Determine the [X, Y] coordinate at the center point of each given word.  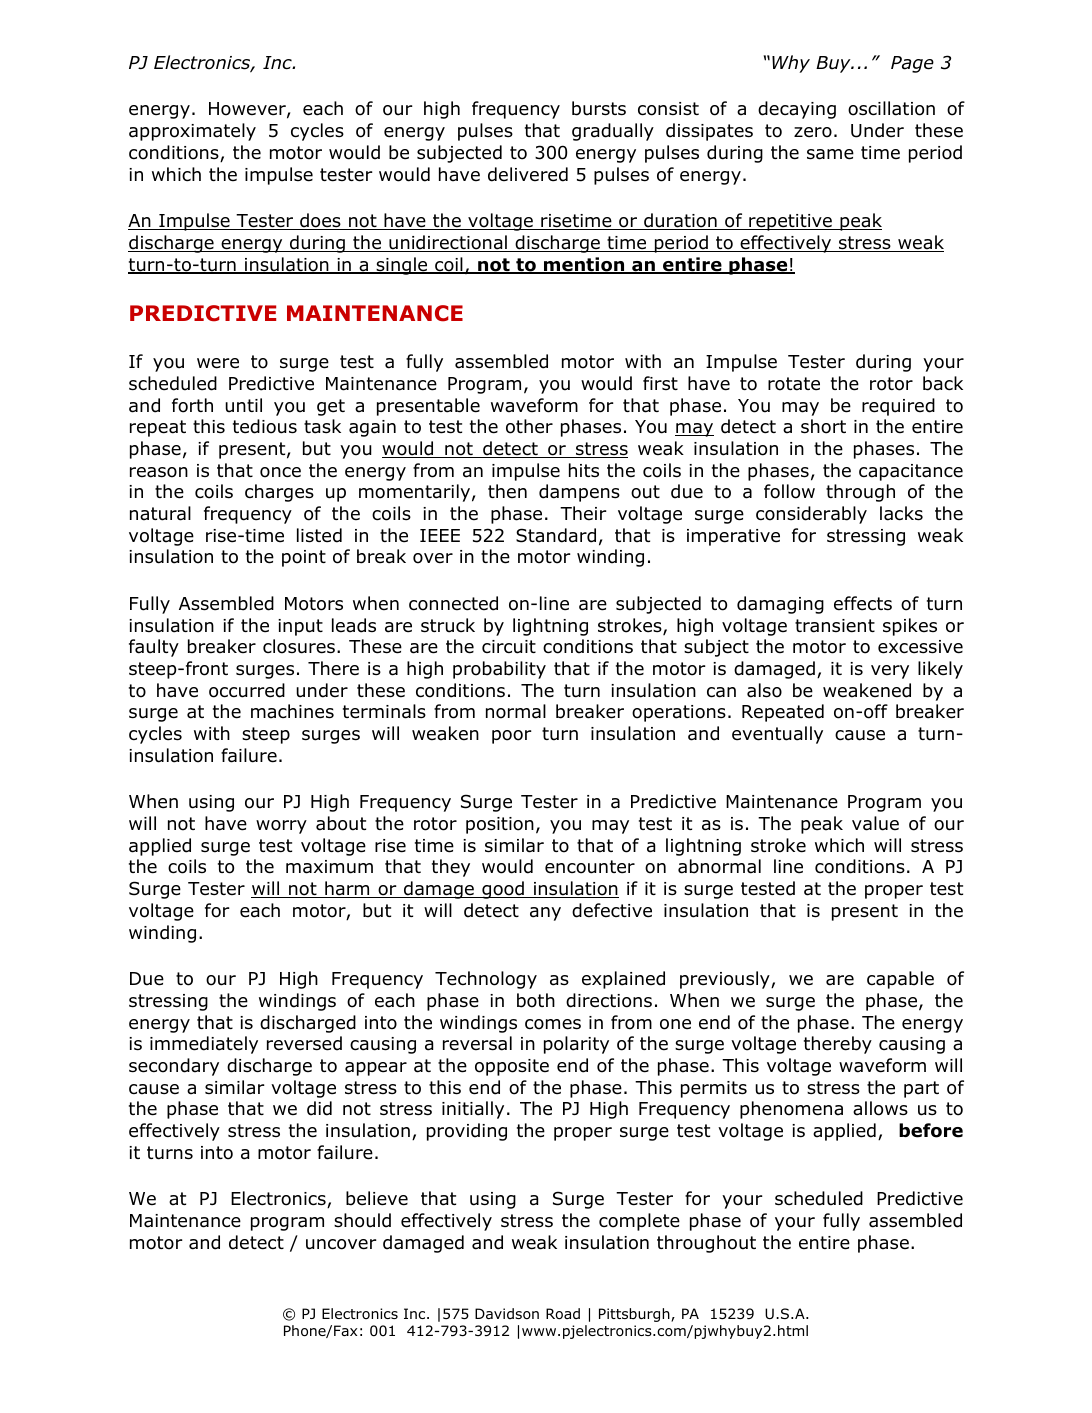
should [362, 1220]
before [931, 1130]
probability [499, 670]
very [890, 672]
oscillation [891, 108]
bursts [599, 108]
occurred [247, 690]
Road [563, 1314]
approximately [192, 132]
